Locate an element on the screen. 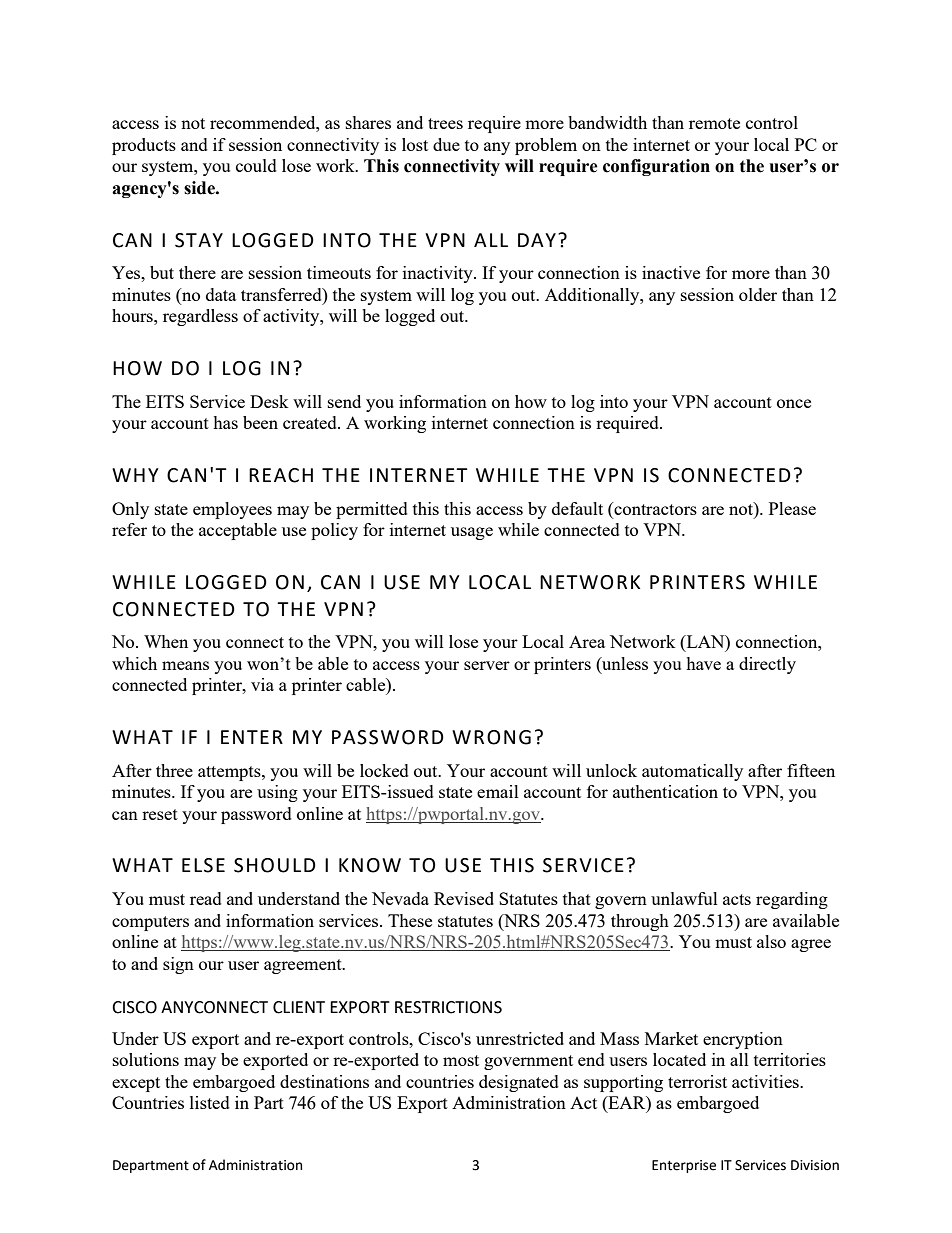  means is located at coordinates (185, 665).
